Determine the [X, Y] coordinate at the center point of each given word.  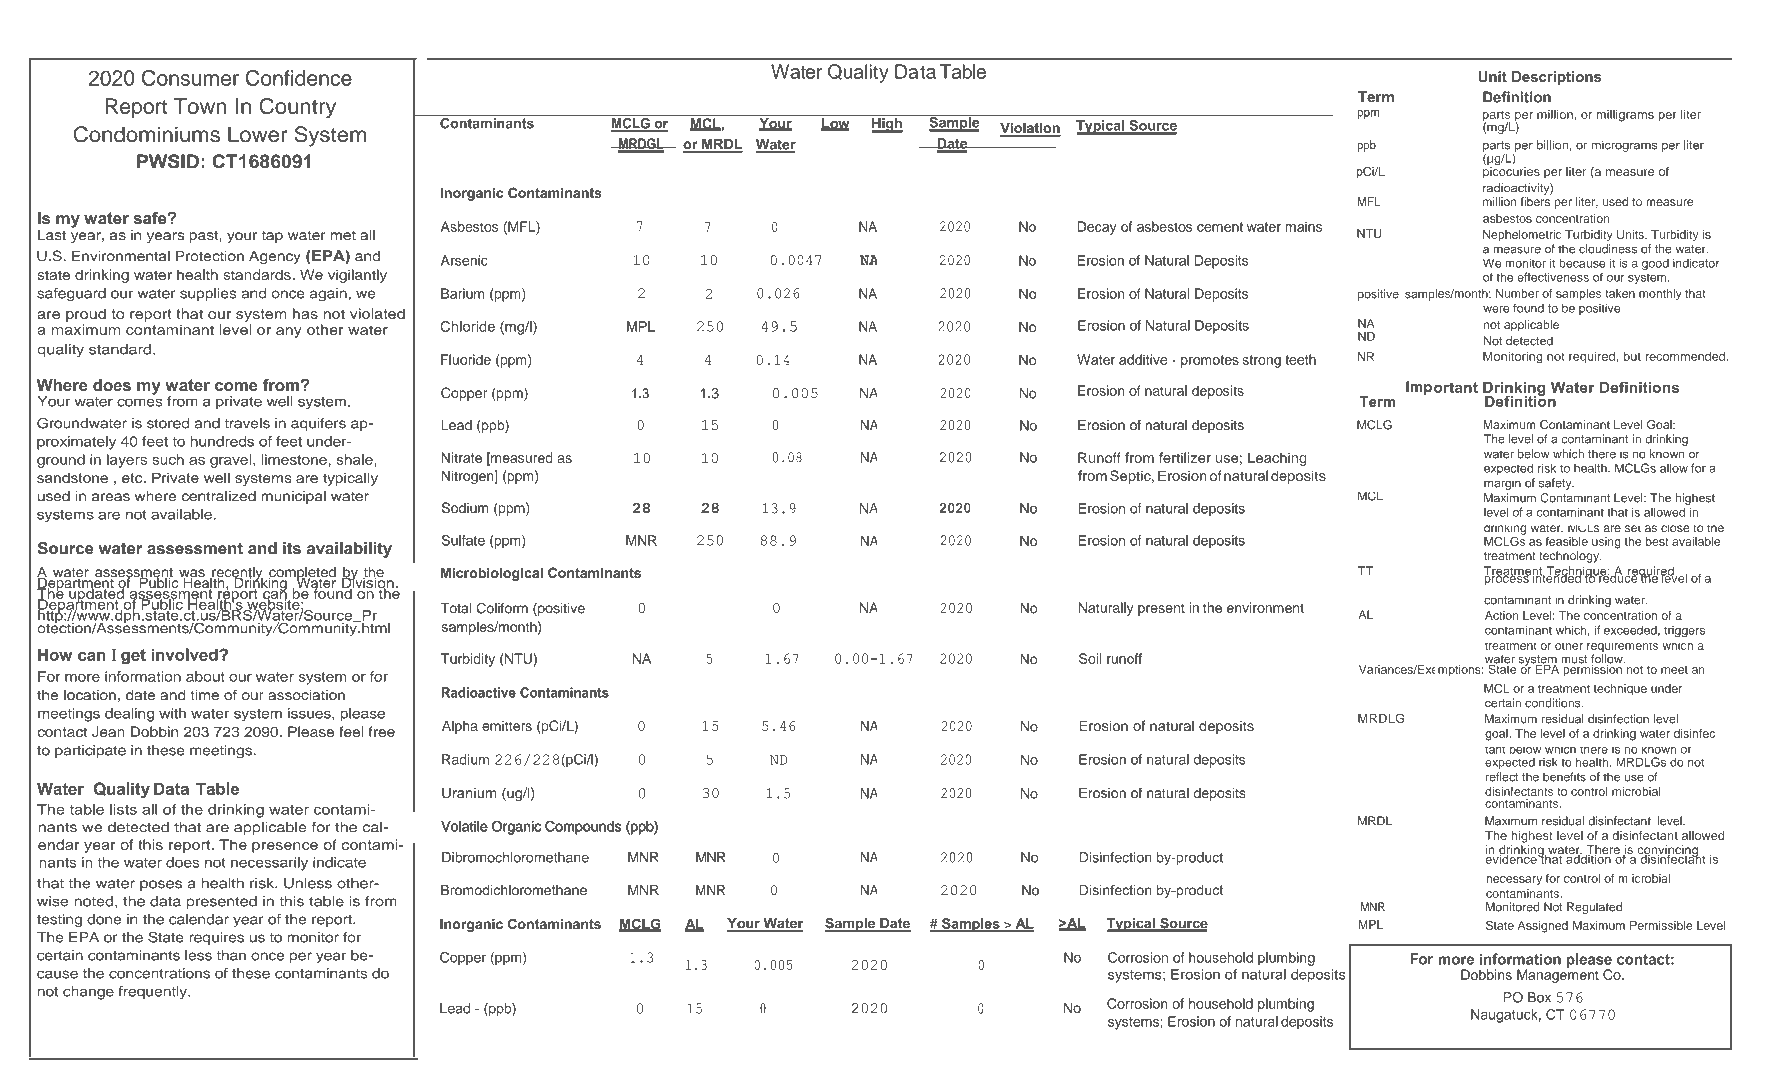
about [205, 676]
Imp [1419, 388]
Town [200, 106]
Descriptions [1556, 78]
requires [216, 938]
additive [1143, 359]
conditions [1554, 703]
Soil [1090, 658]
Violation [1030, 129]
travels [247, 423]
